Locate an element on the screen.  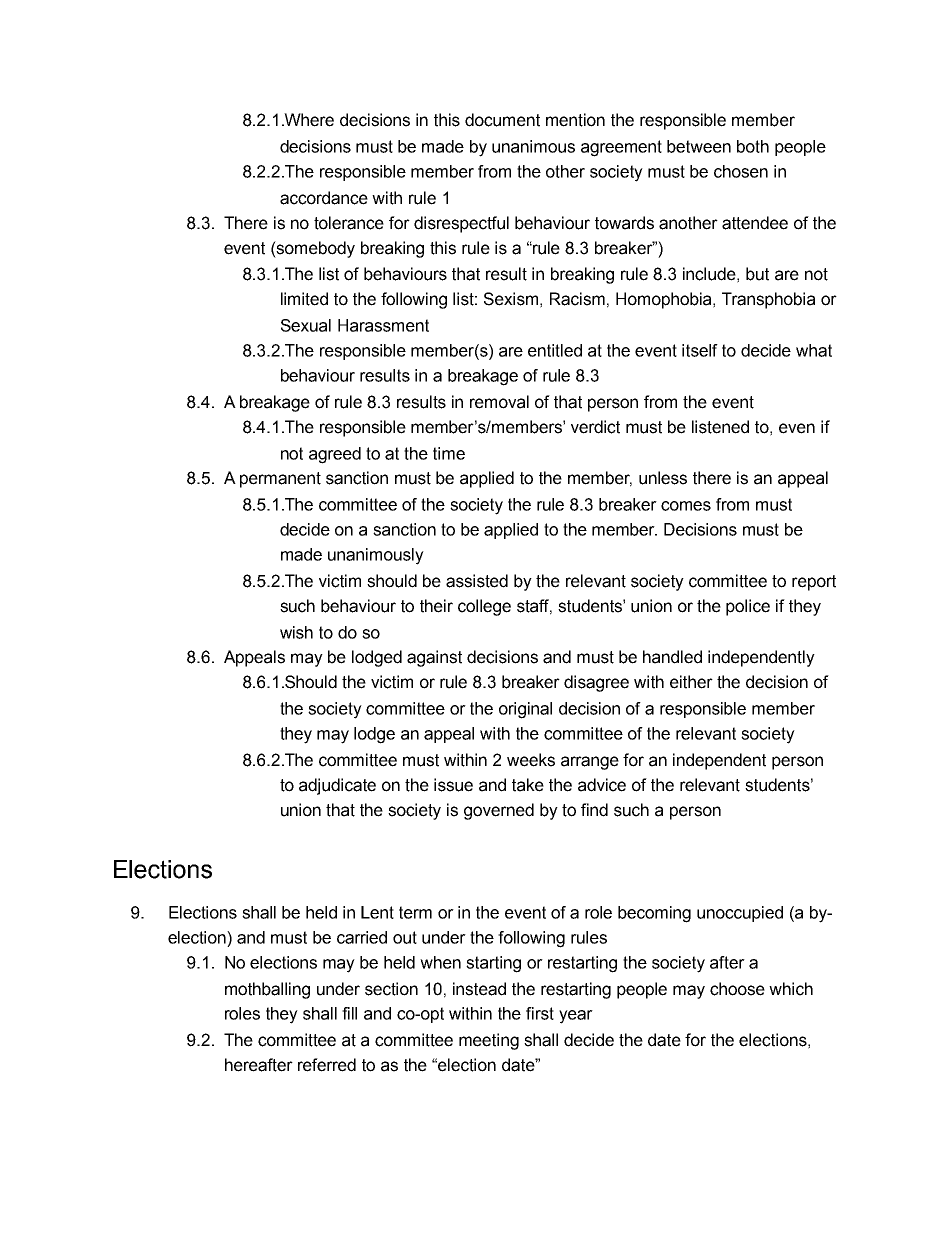
both is located at coordinates (753, 146).
